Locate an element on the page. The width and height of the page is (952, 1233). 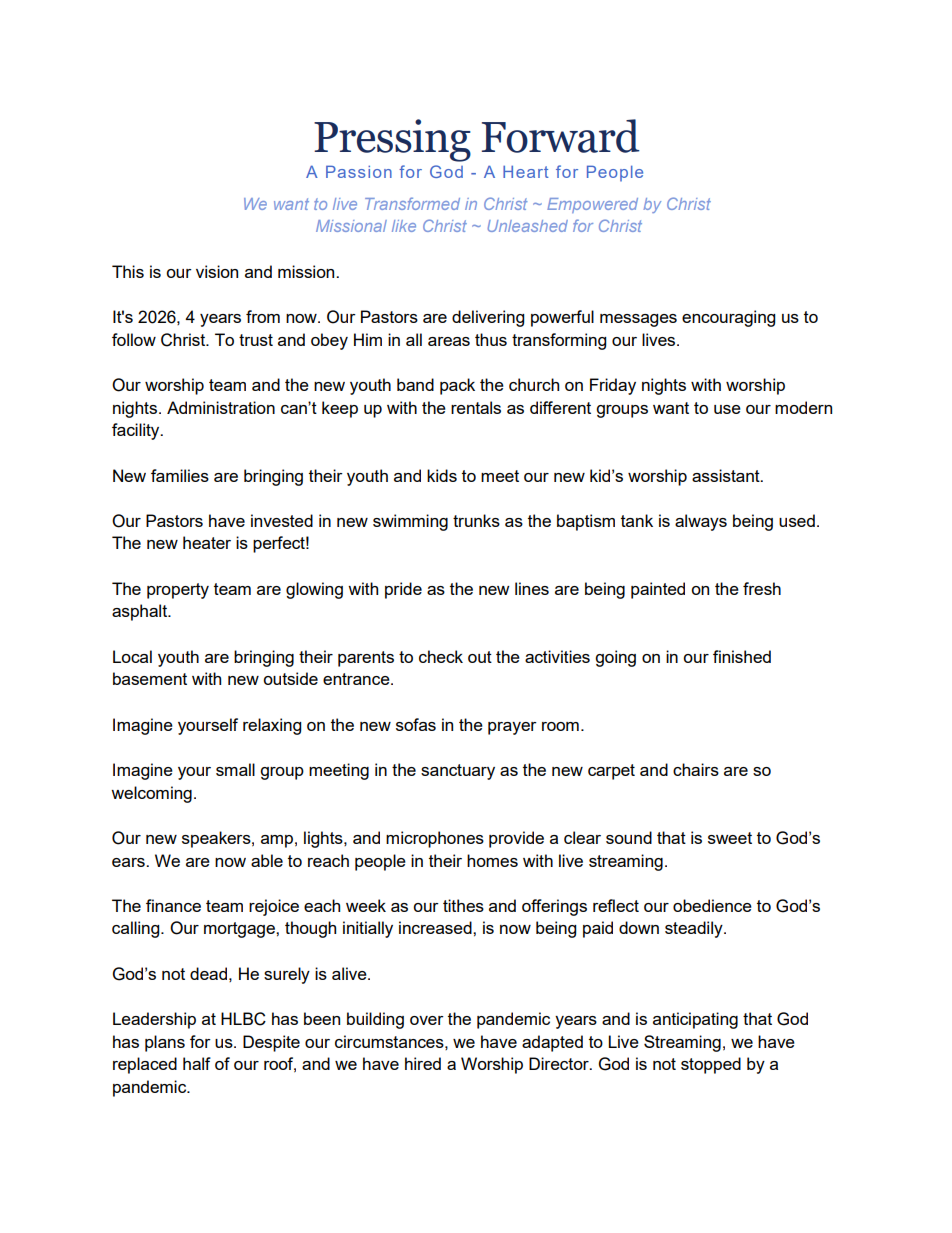
chairs is located at coordinates (696, 769).
